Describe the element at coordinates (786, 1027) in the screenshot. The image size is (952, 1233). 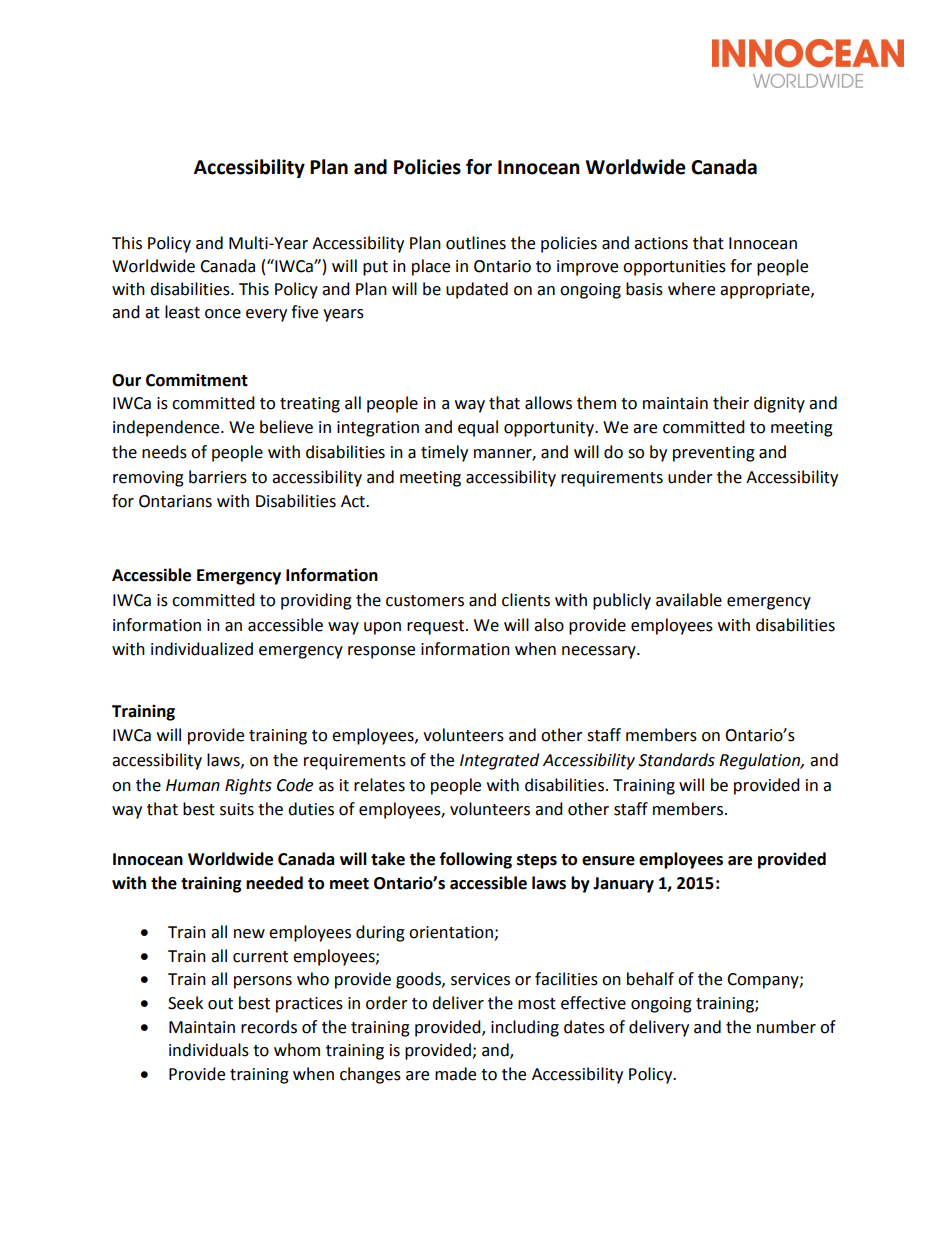
I see `number` at that location.
